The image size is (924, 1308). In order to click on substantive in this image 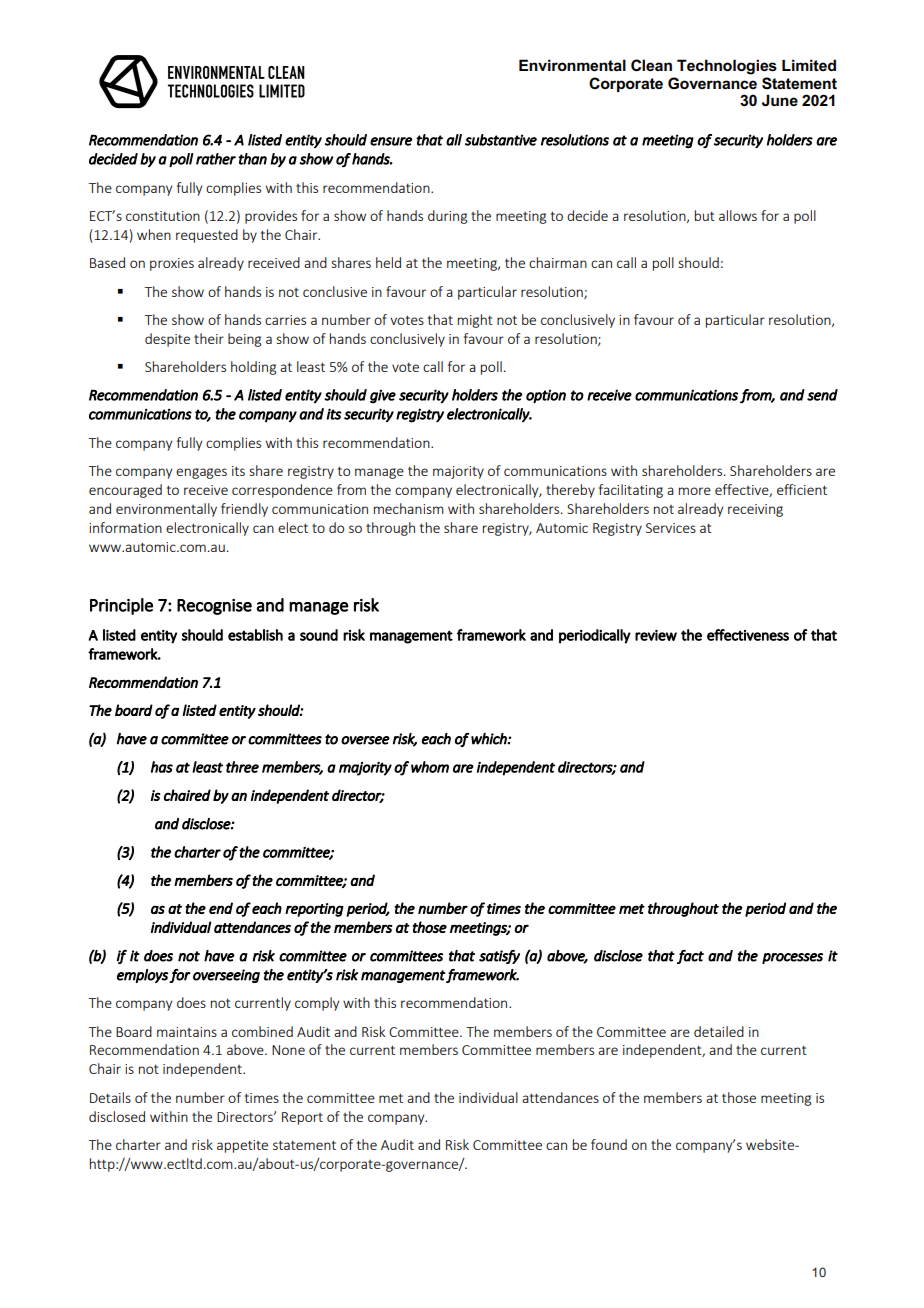, I will do `click(501, 140)`.
